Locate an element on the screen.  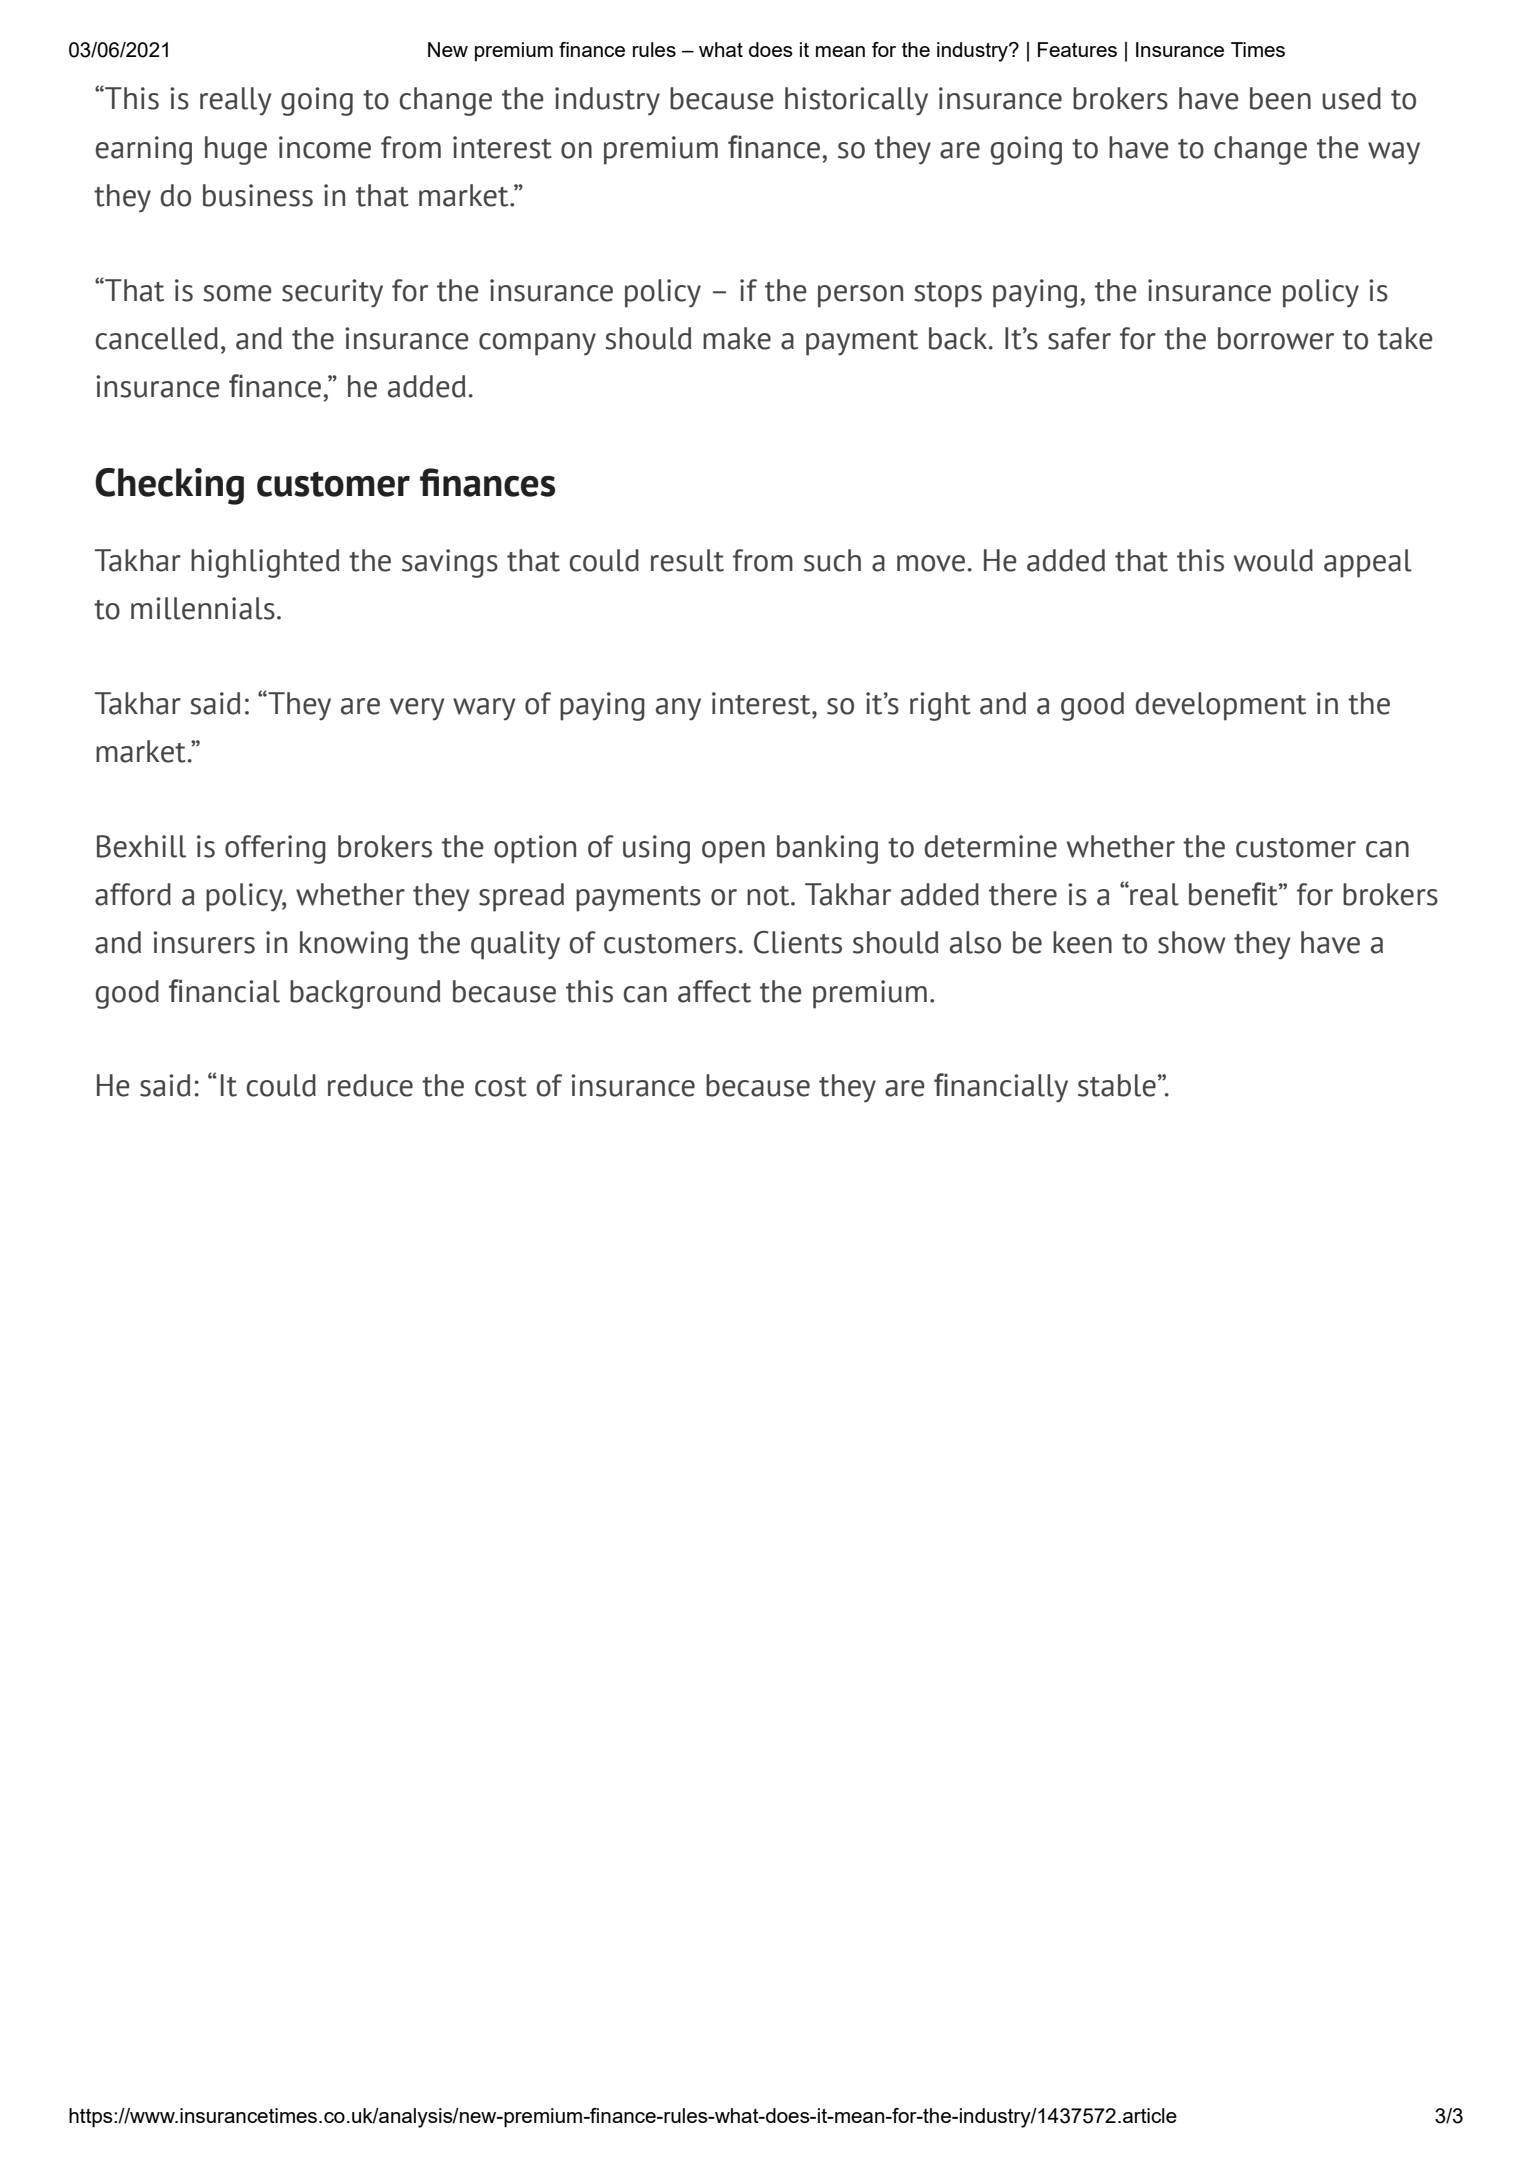
borrower is located at coordinates (1276, 338).
